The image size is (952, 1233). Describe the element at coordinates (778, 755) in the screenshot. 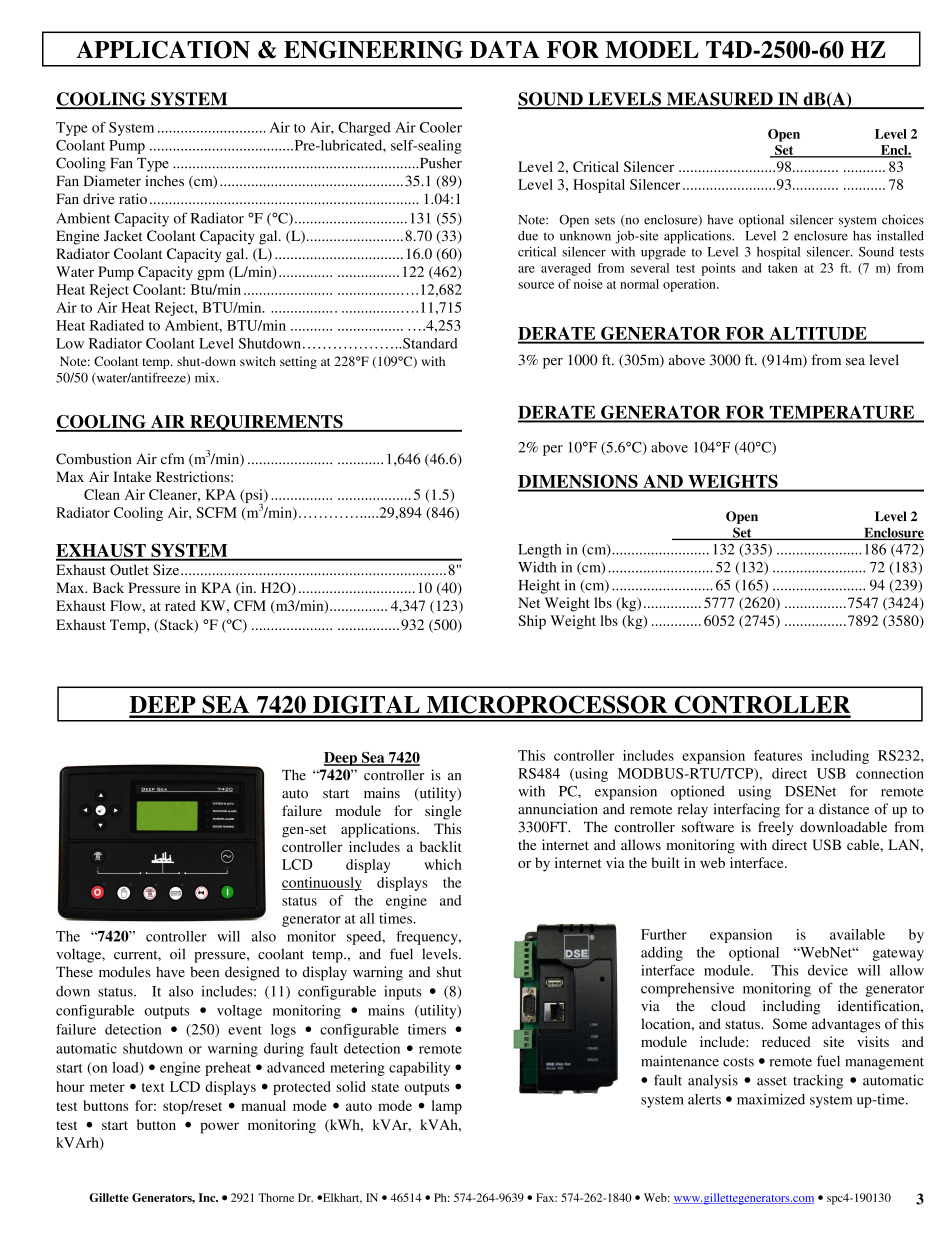

I see `features` at that location.
